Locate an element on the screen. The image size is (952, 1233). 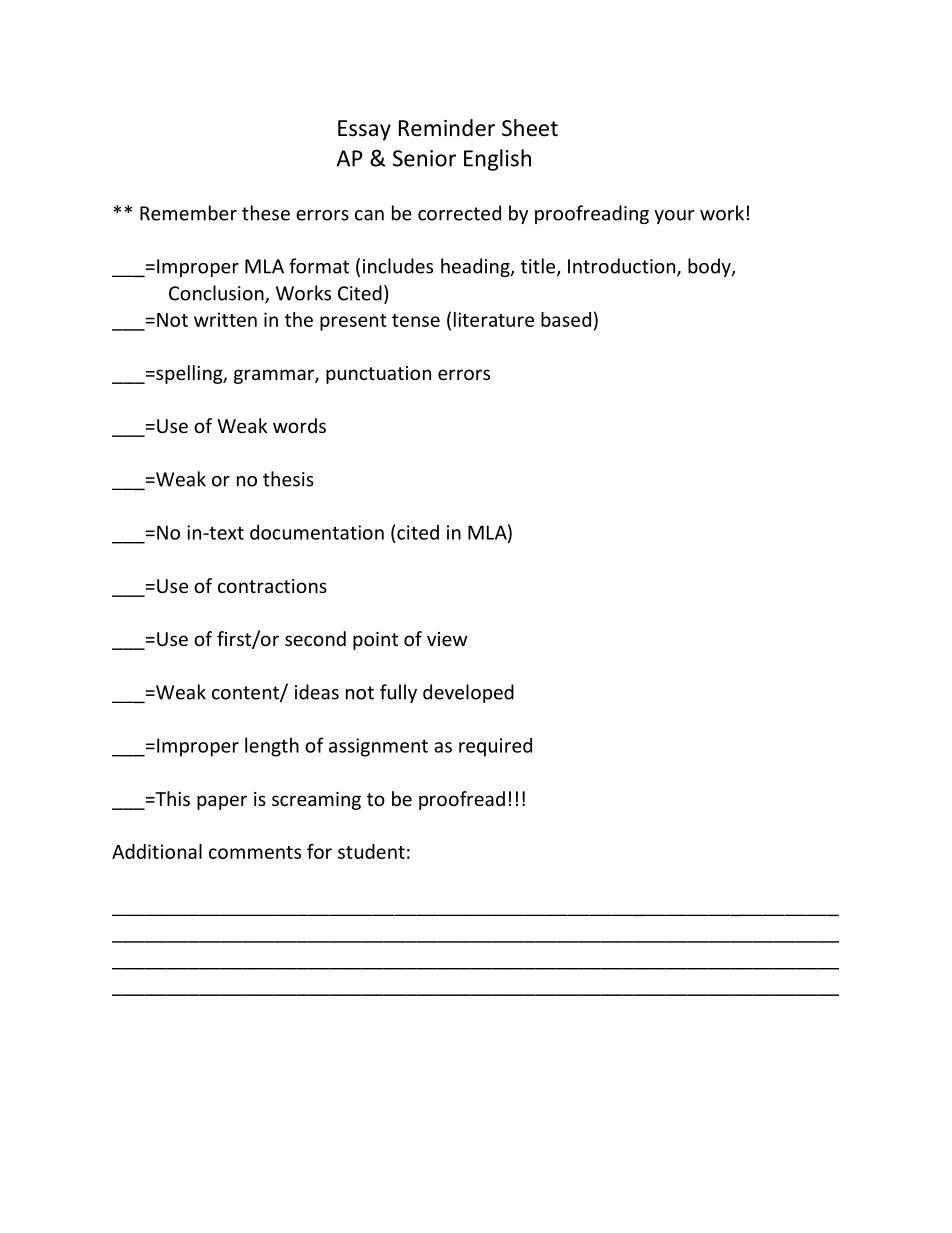
developed is located at coordinates (468, 693).
